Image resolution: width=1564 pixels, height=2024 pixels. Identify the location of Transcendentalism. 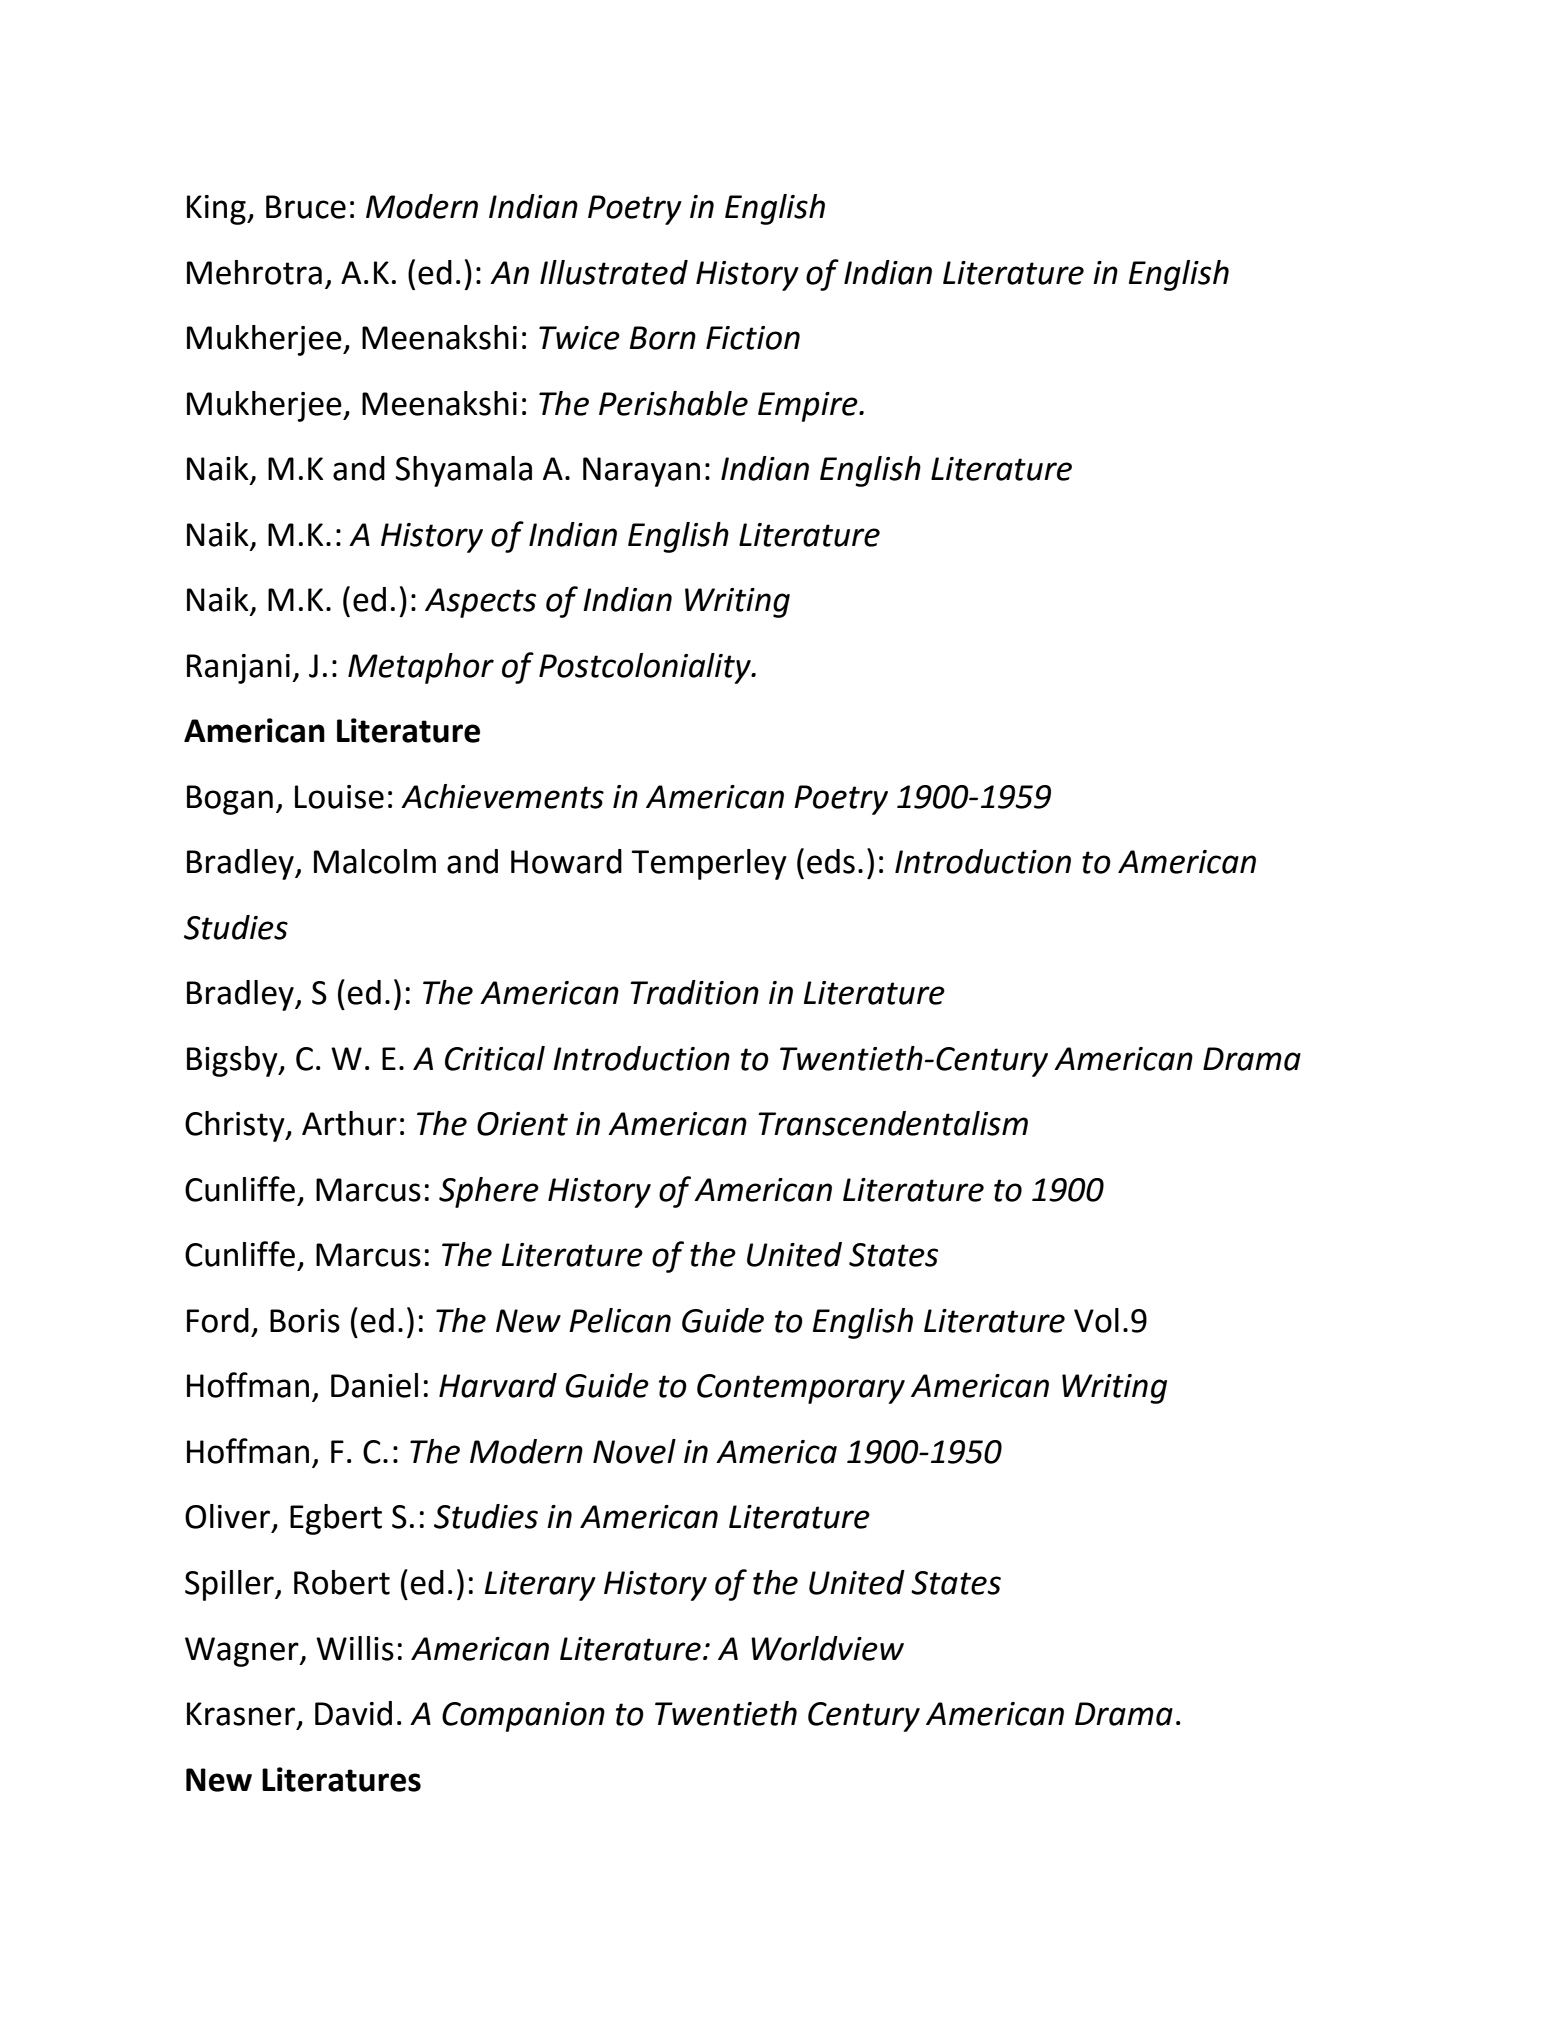
(893, 1123).
